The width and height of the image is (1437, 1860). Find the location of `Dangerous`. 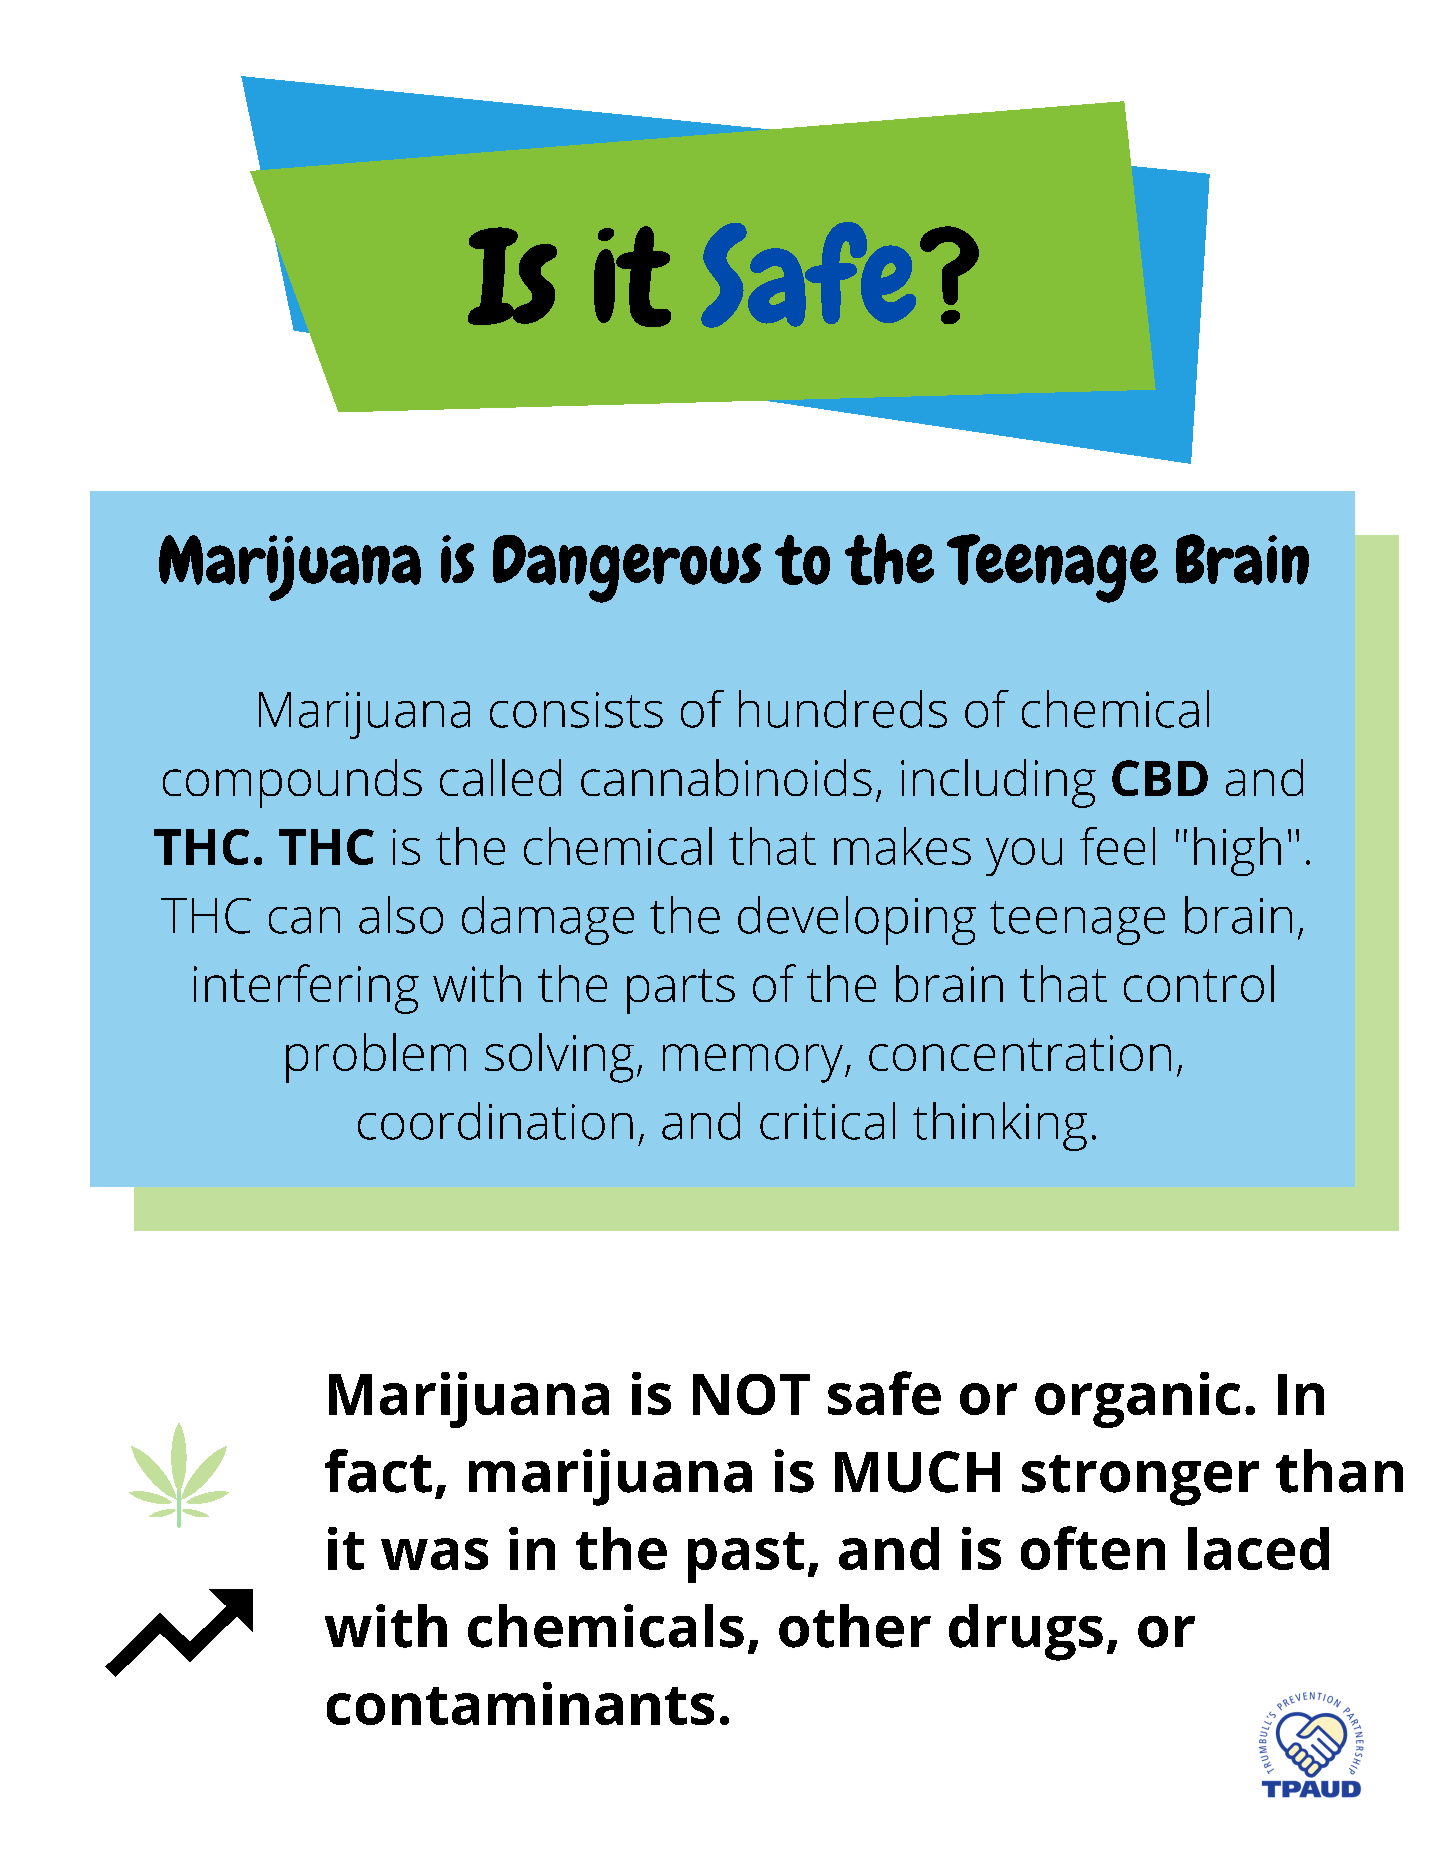

Dangerous is located at coordinates (627, 569).
